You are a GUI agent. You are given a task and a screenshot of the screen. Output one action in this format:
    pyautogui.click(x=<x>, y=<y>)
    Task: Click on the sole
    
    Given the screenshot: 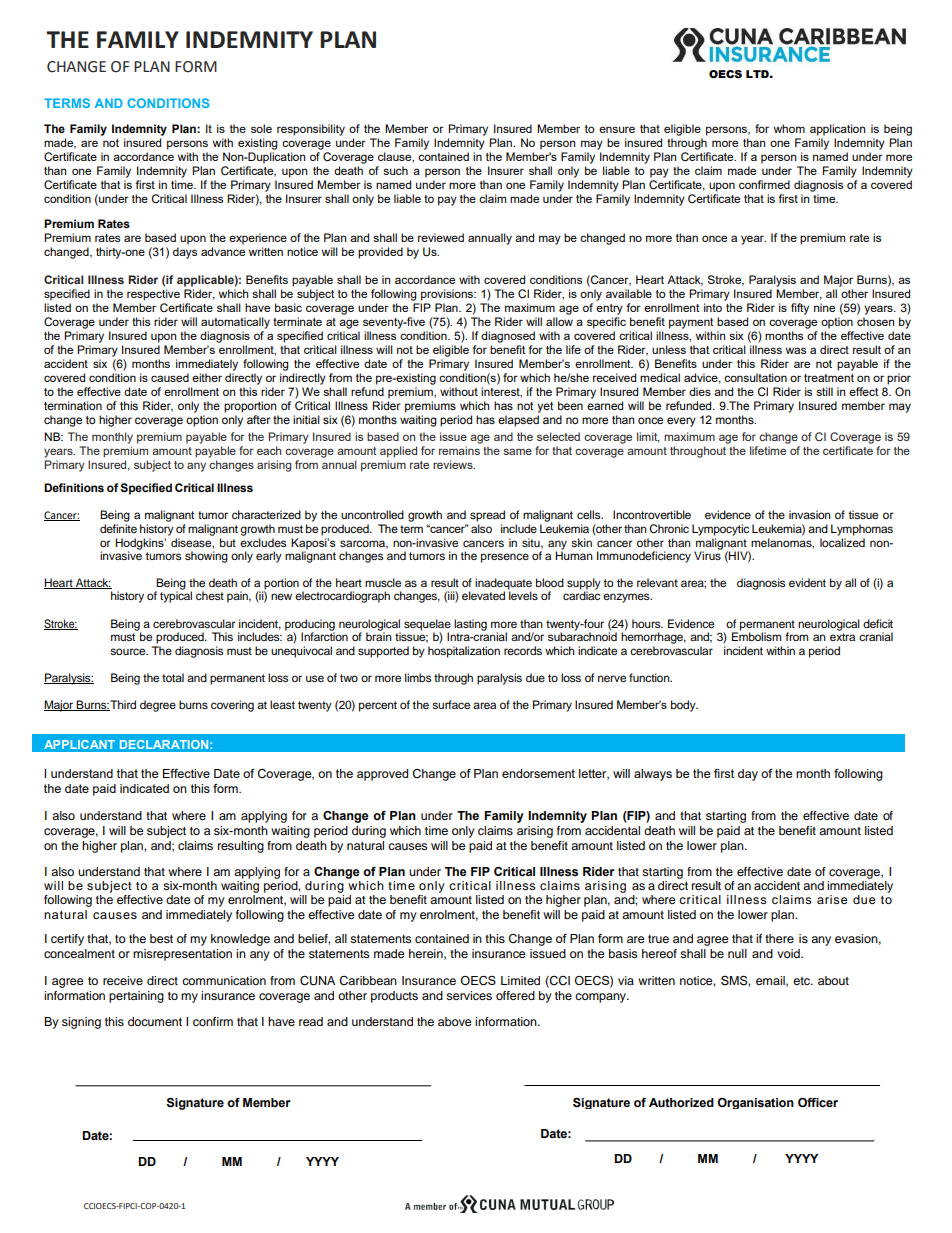 What is the action you would take?
    pyautogui.click(x=261, y=128)
